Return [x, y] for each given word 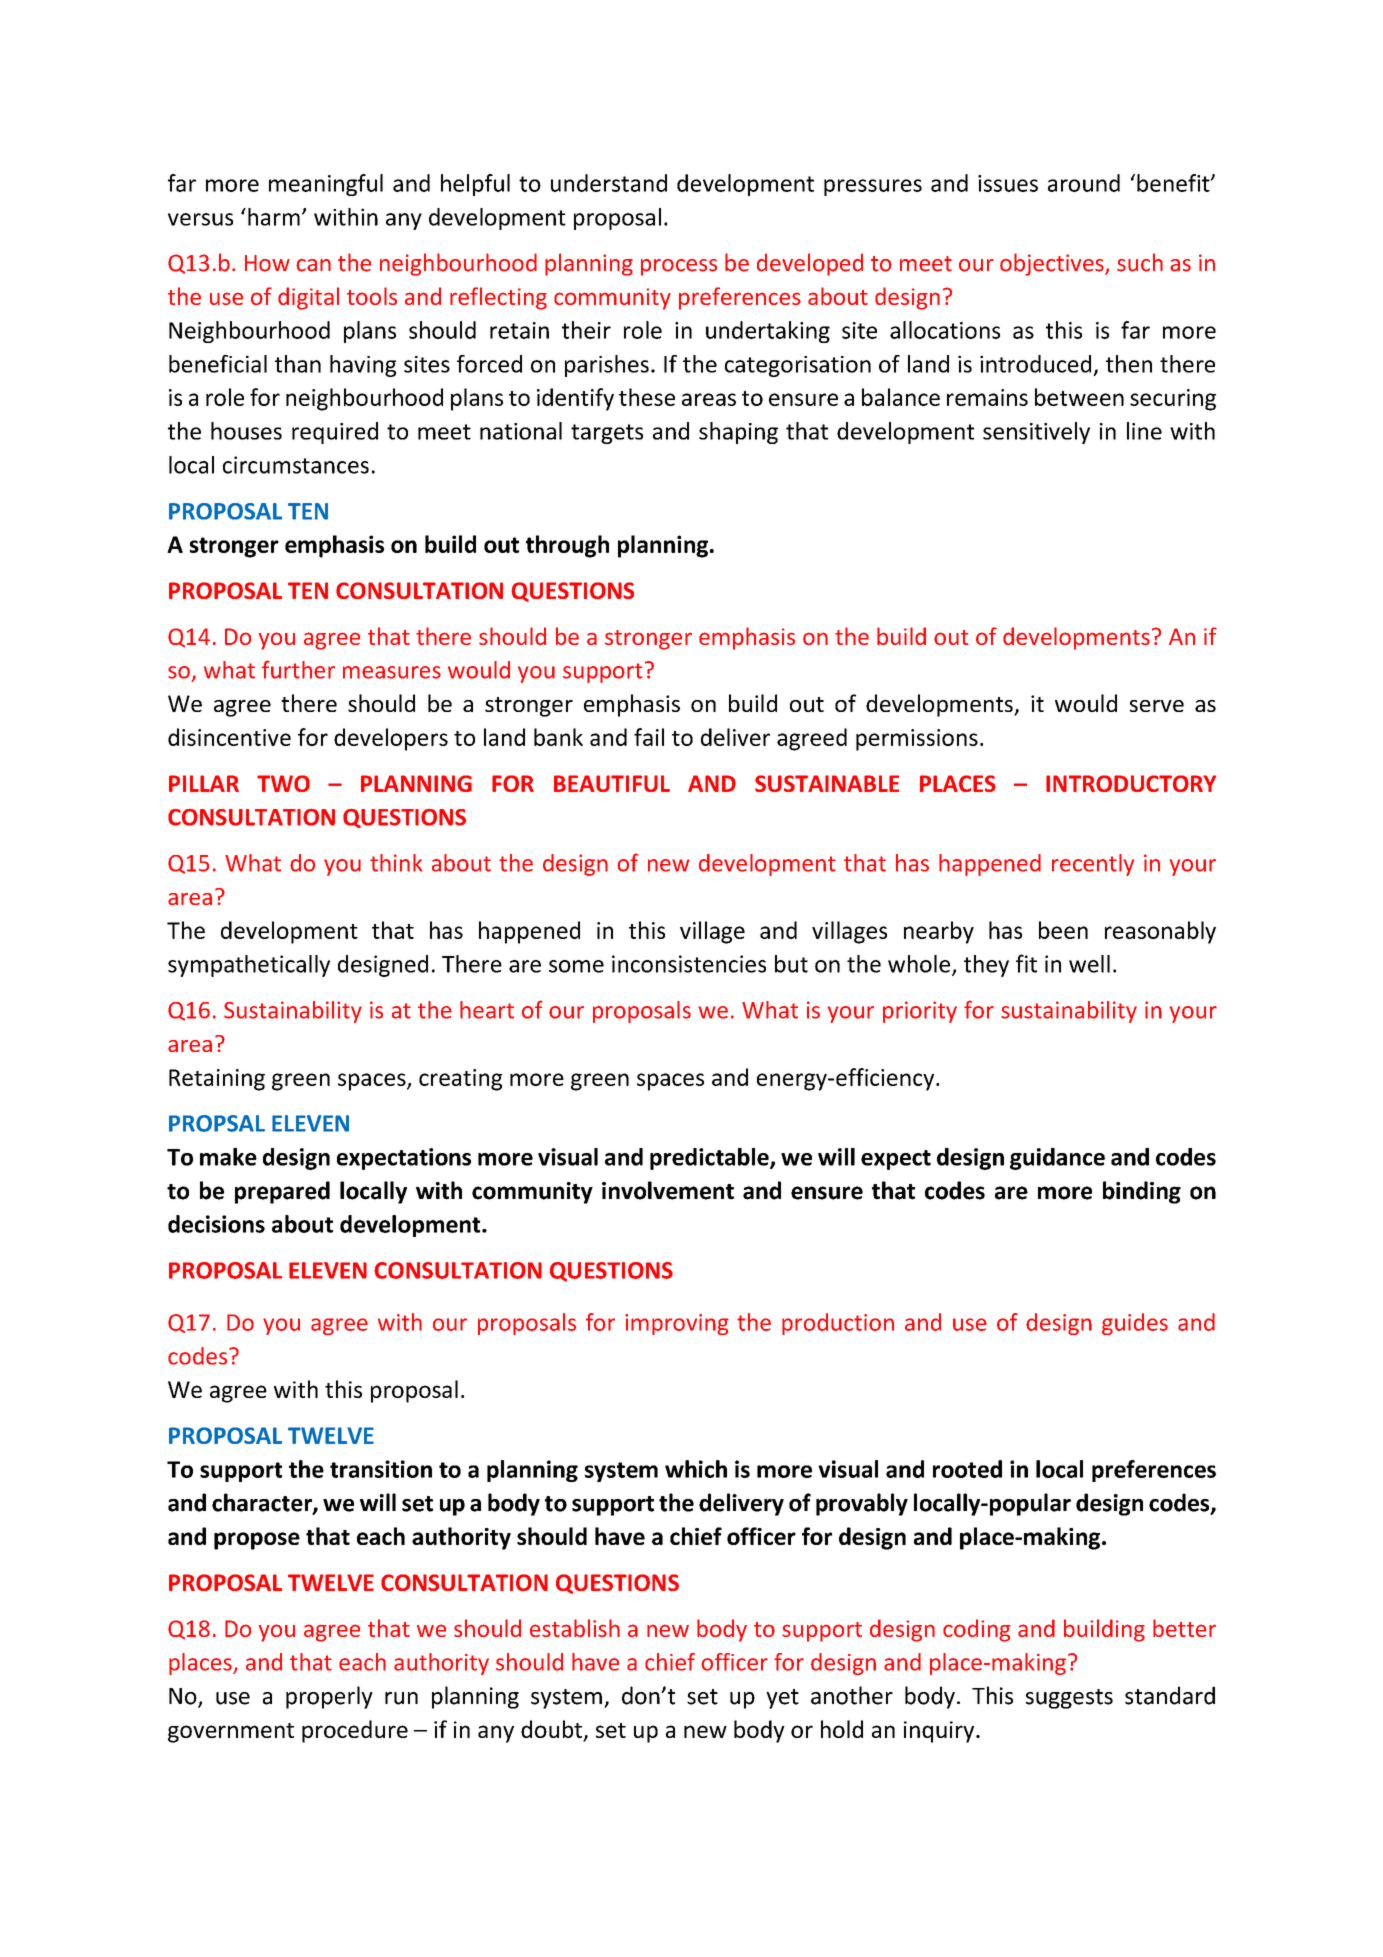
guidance [1057, 1159]
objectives [1053, 264]
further [298, 669]
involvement [668, 1190]
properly [329, 1697]
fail [649, 737]
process [679, 267]
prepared [282, 1192]
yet [782, 1699]
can [313, 265]
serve [1157, 706]
